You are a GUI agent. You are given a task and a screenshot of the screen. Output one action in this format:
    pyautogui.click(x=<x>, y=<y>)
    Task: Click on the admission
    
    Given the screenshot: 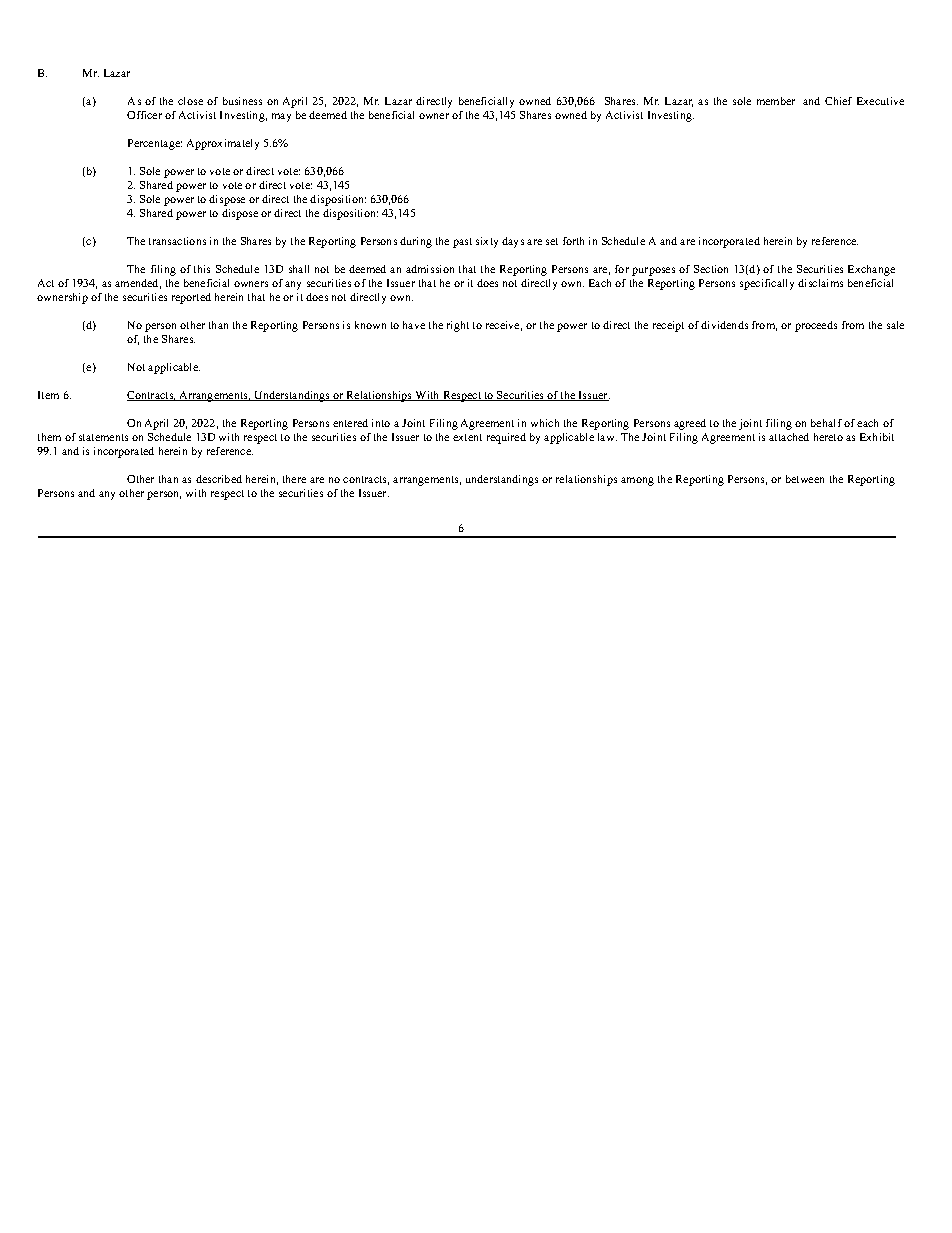 What is the action you would take?
    pyautogui.click(x=430, y=269)
